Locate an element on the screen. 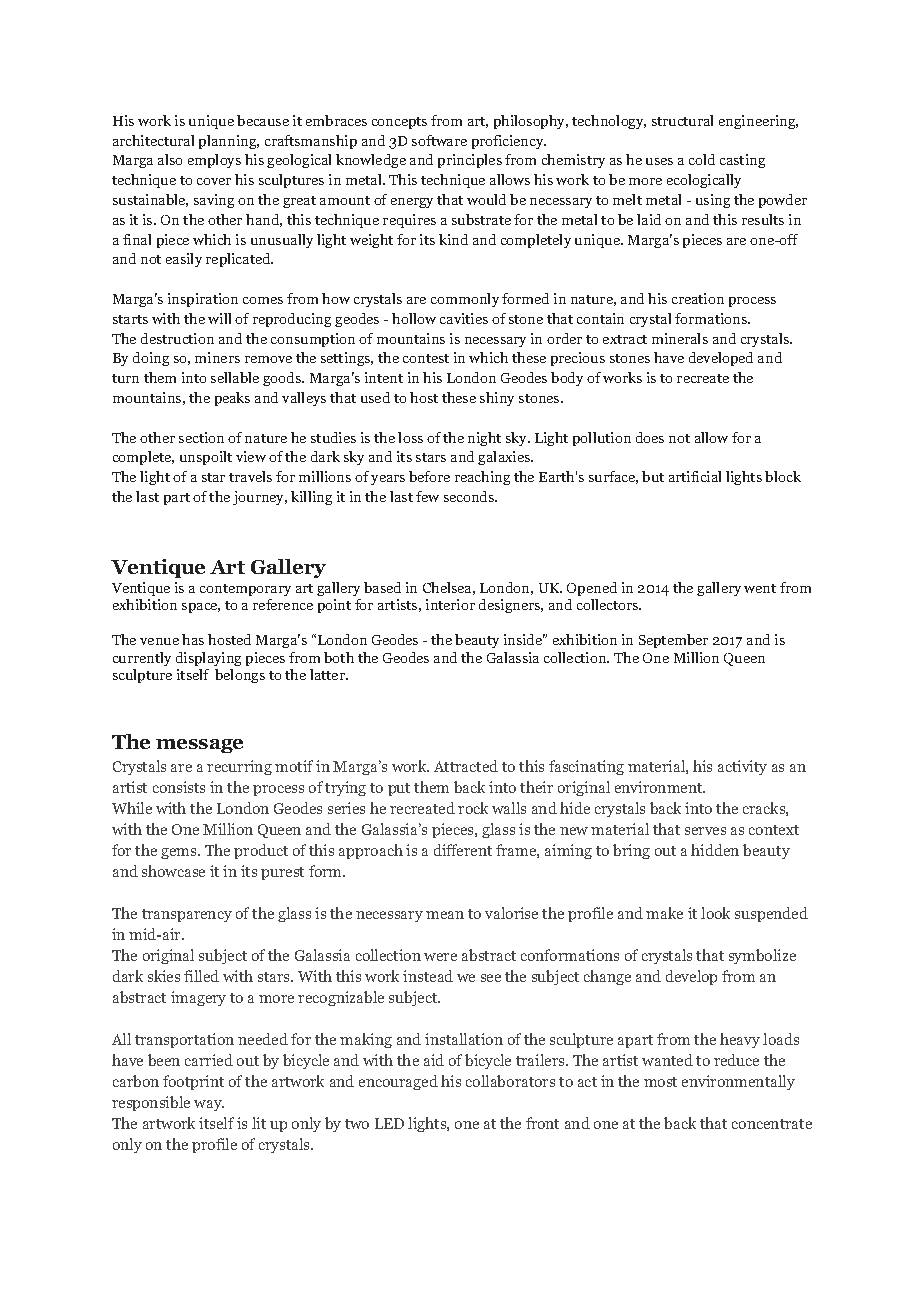 The height and width of the screenshot is (1308, 924). way is located at coordinates (209, 1105).
